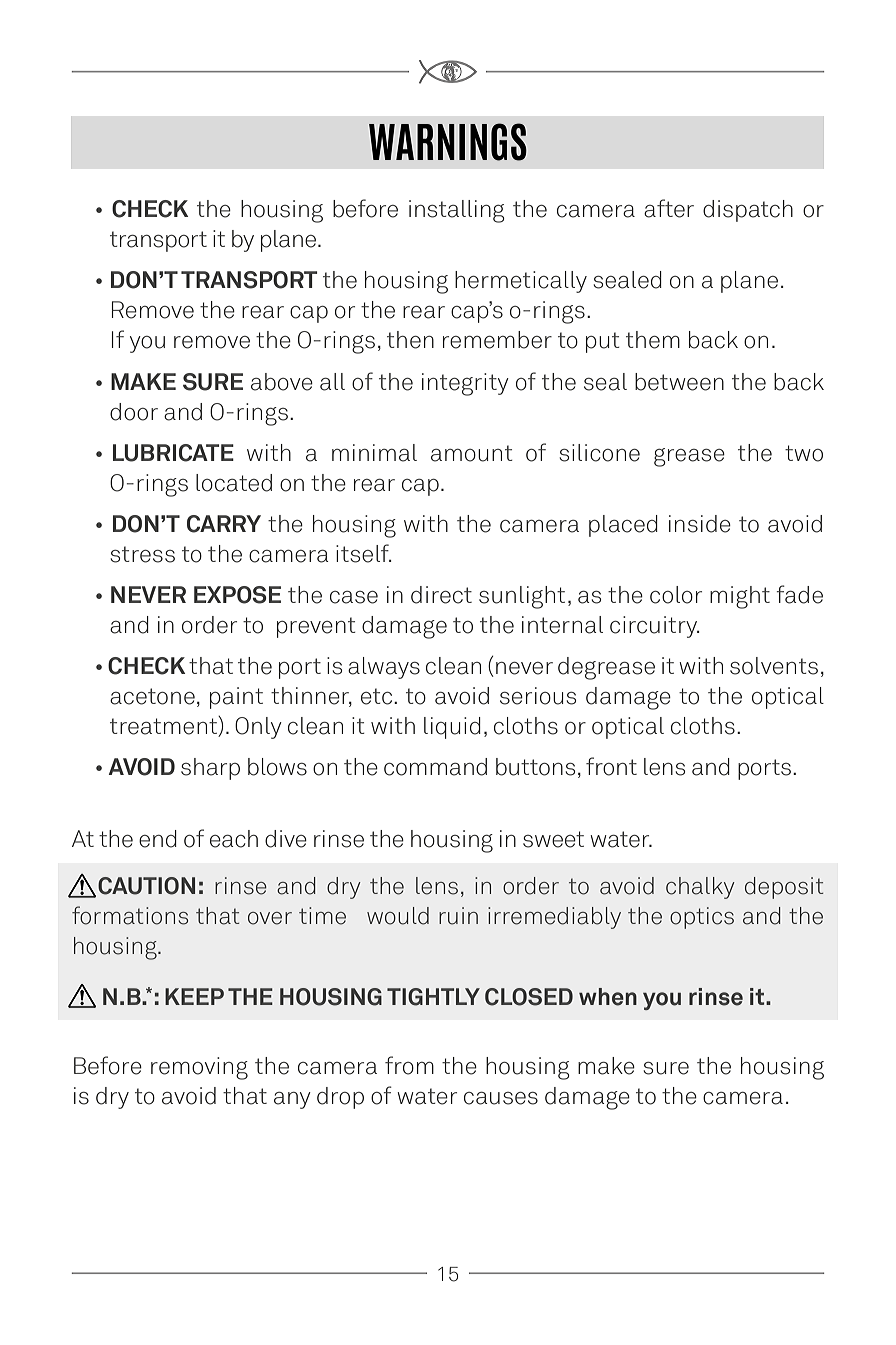 The image size is (896, 1345). Describe the element at coordinates (501, 1098) in the page. I see `causes` at that location.
